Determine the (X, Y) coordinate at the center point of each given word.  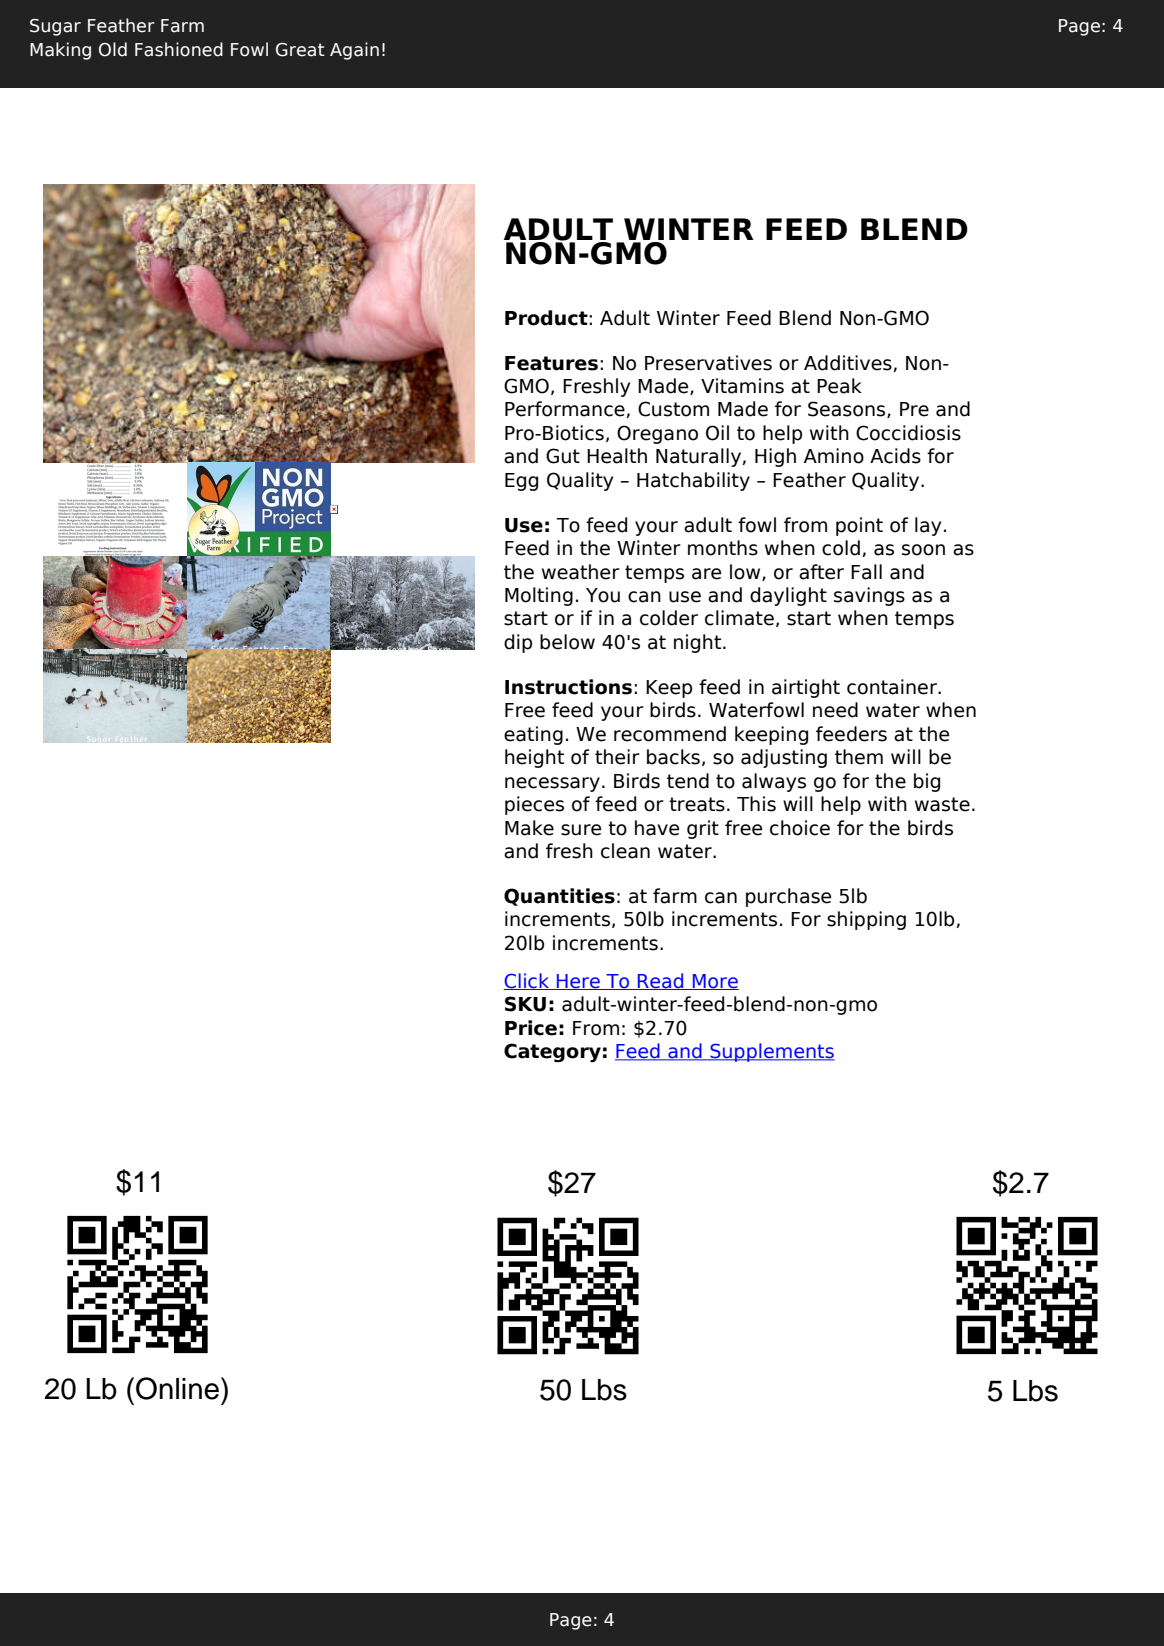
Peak (839, 386)
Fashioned (179, 49)
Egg (521, 482)
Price (531, 1028)
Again (354, 51)
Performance (565, 409)
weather (581, 572)
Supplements (771, 1052)
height (534, 758)
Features (551, 363)
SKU (525, 1004)
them (859, 757)
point (859, 526)
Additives (848, 363)
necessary (552, 784)
